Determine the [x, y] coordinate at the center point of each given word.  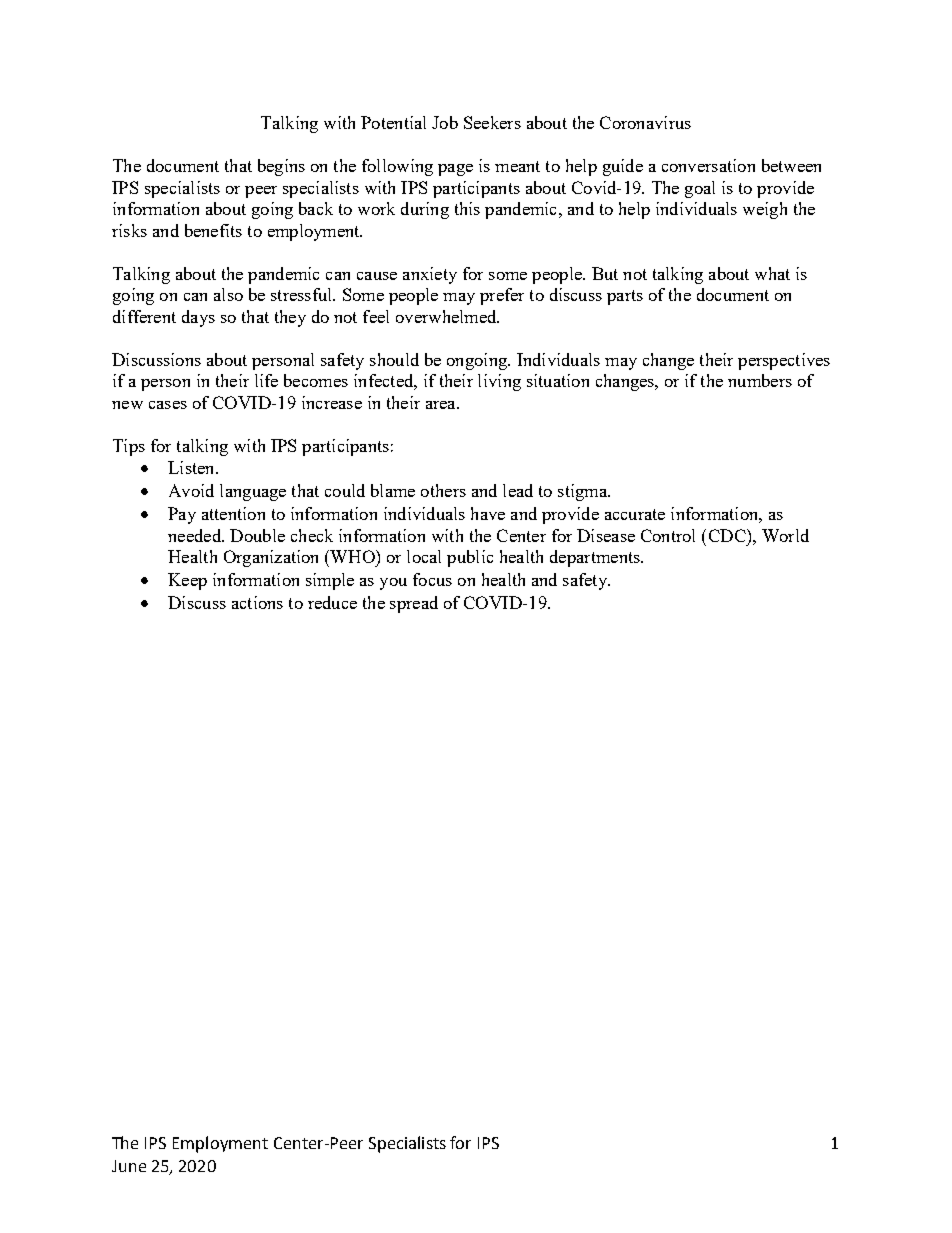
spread [414, 604]
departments [596, 558]
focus [432, 579]
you [393, 584]
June [129, 1166]
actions [257, 602]
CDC [728, 535]
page [455, 170]
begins [281, 167]
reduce [332, 602]
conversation [708, 165]
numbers [760, 380]
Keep [187, 581]
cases [168, 405]
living [499, 382]
